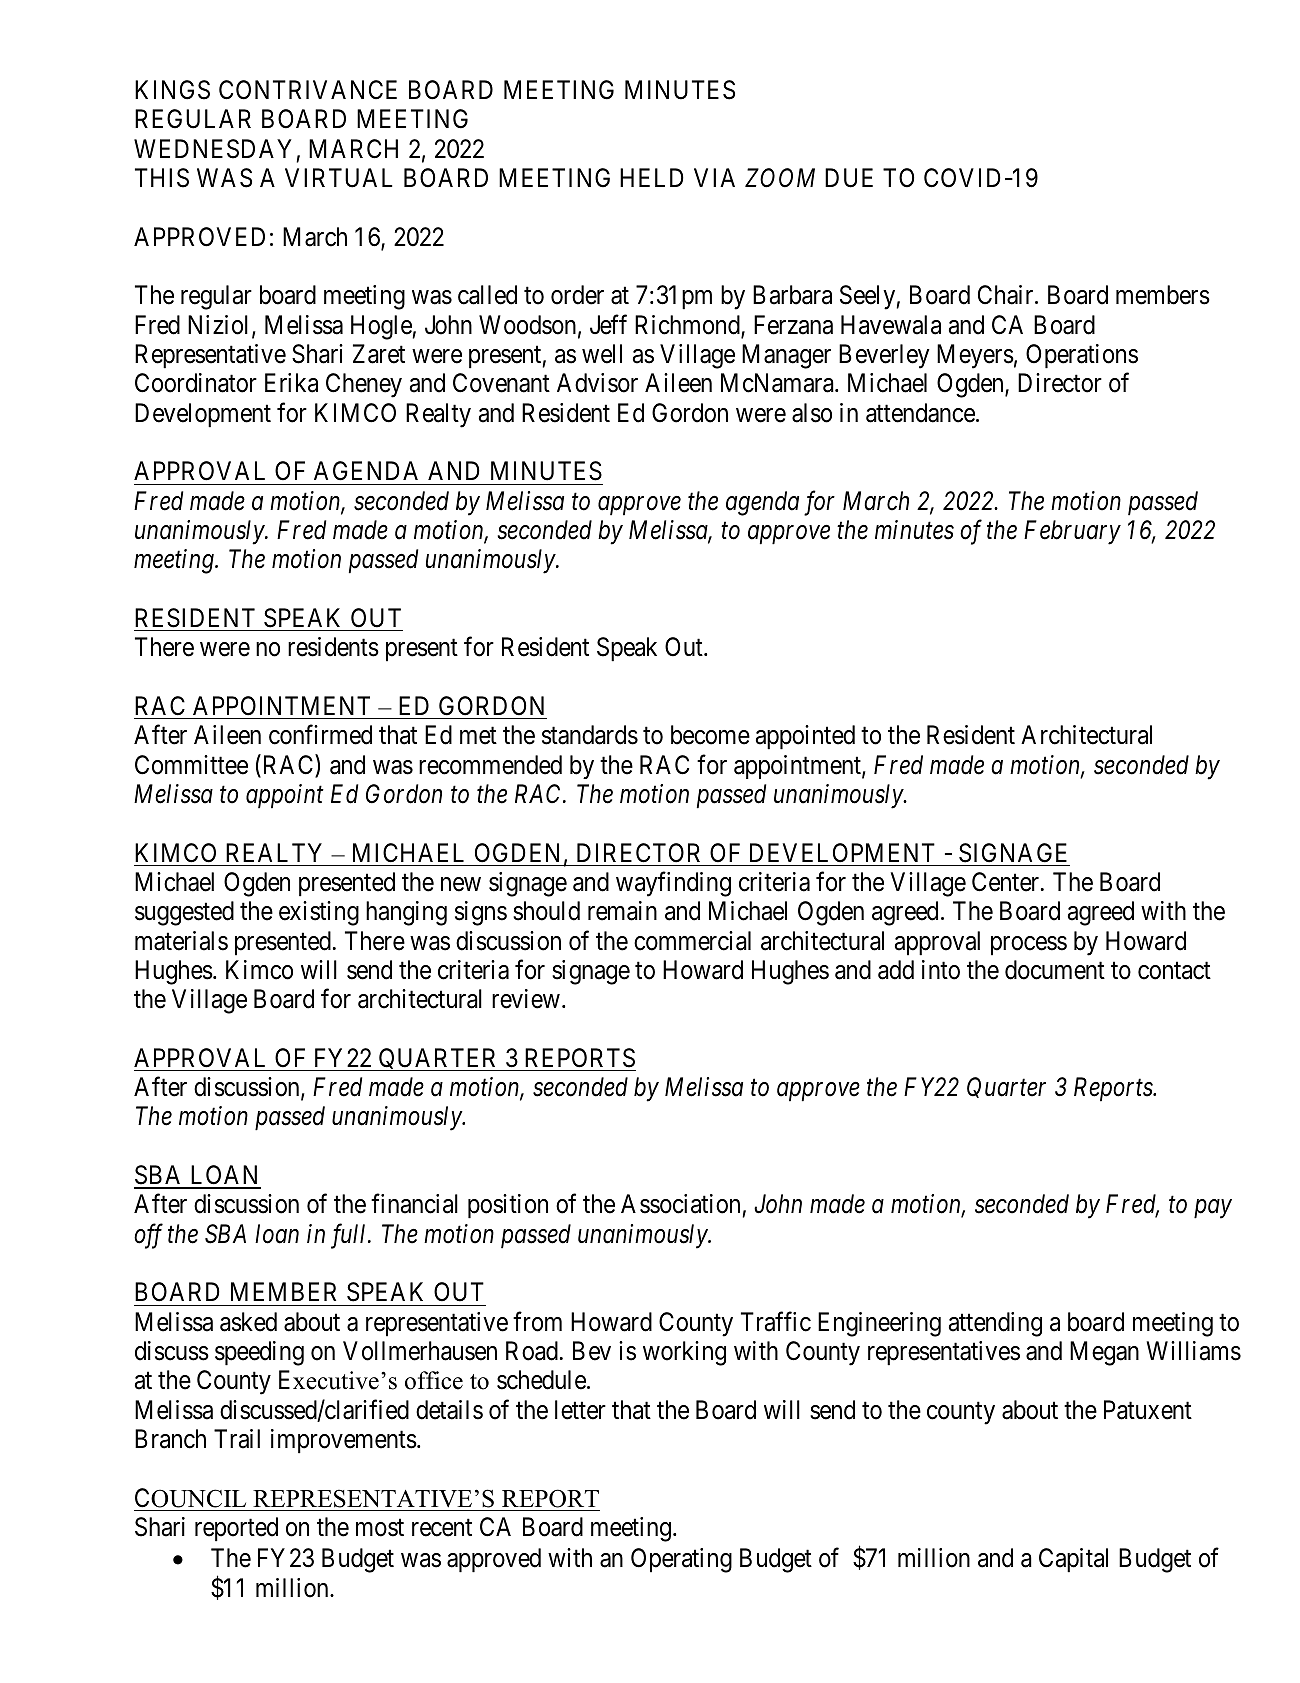  What do you see at coordinates (291, 383) in the page?
I see `Erika` at bounding box center [291, 383].
